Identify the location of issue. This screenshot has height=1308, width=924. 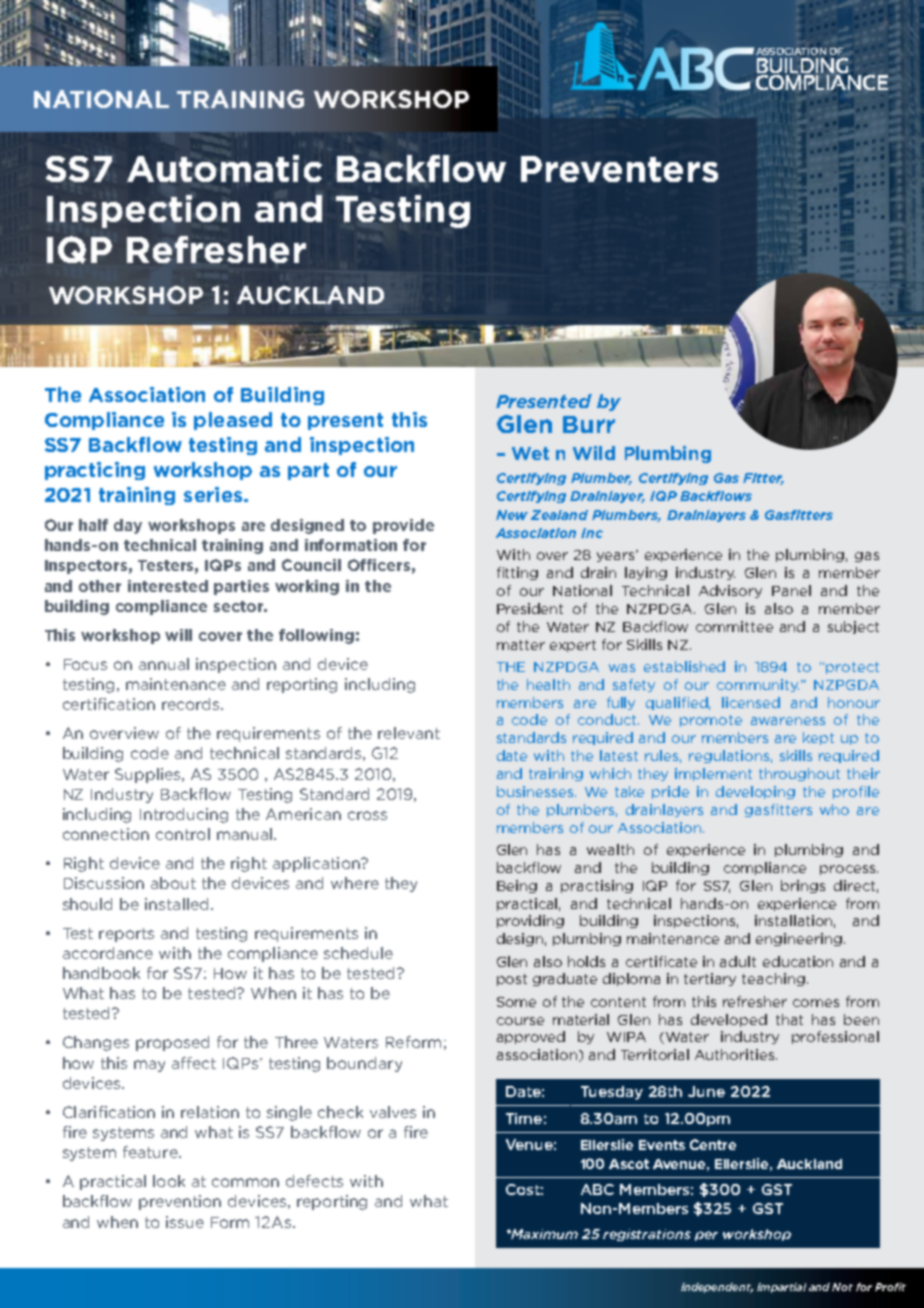
(185, 1222).
